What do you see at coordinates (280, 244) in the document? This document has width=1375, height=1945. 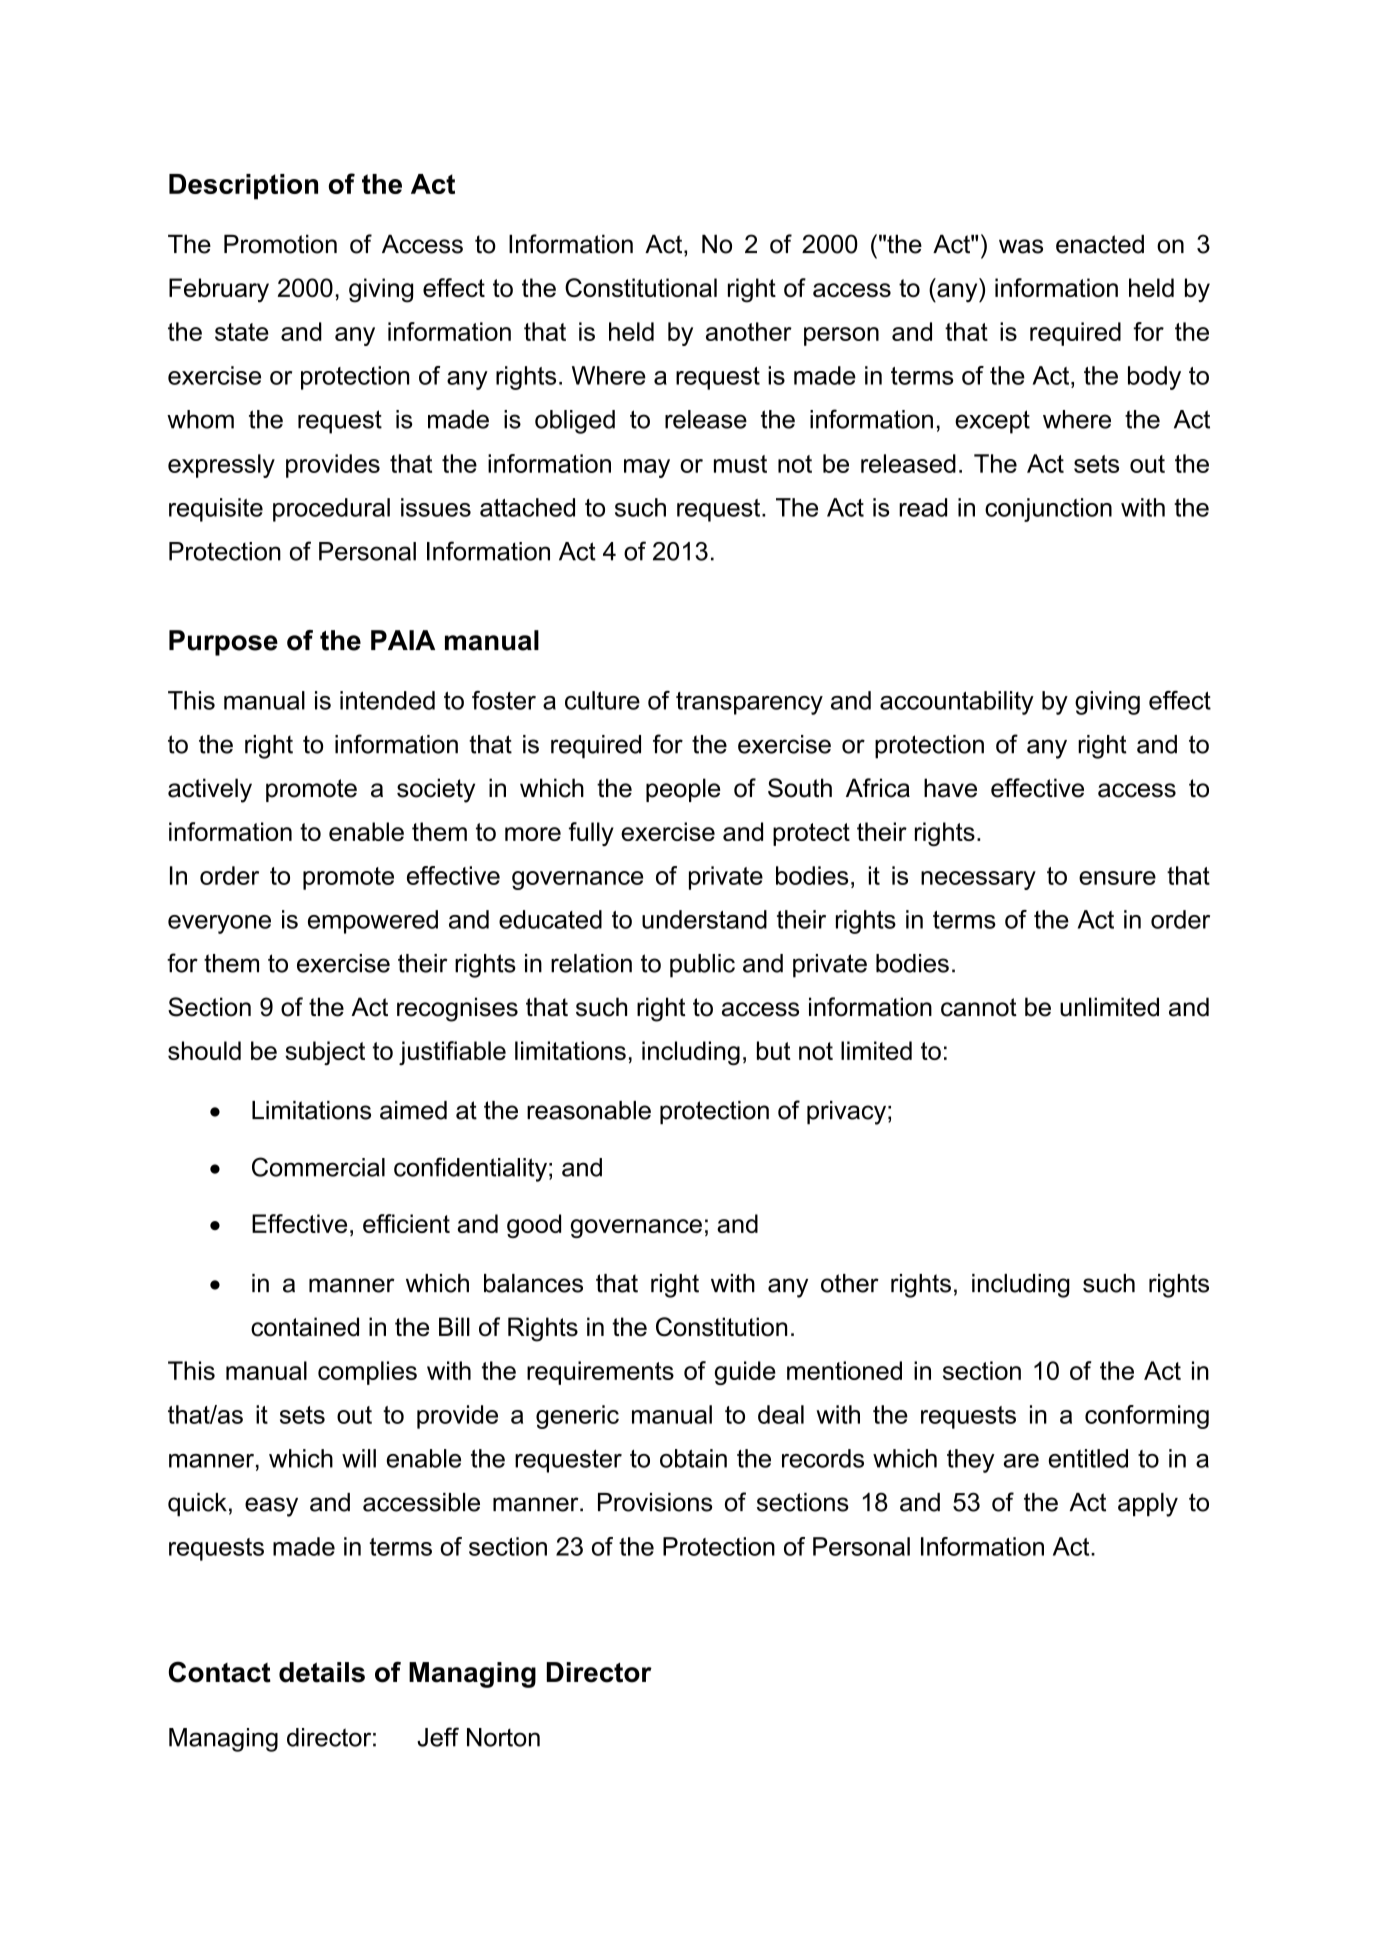 I see `Promotion` at bounding box center [280, 244].
